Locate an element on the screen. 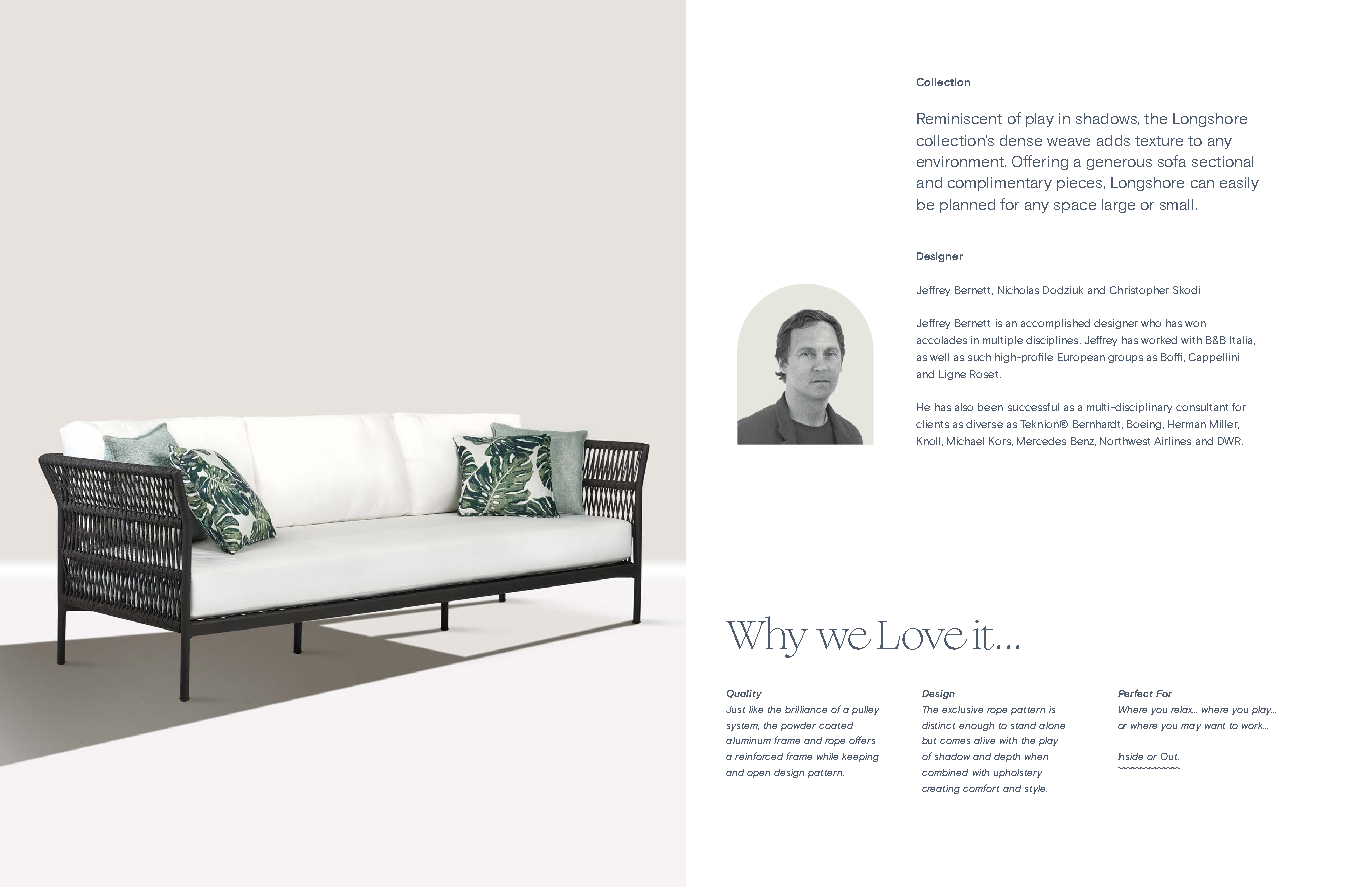 This screenshot has height=887, width=1372. Out is located at coordinates (1170, 756).
